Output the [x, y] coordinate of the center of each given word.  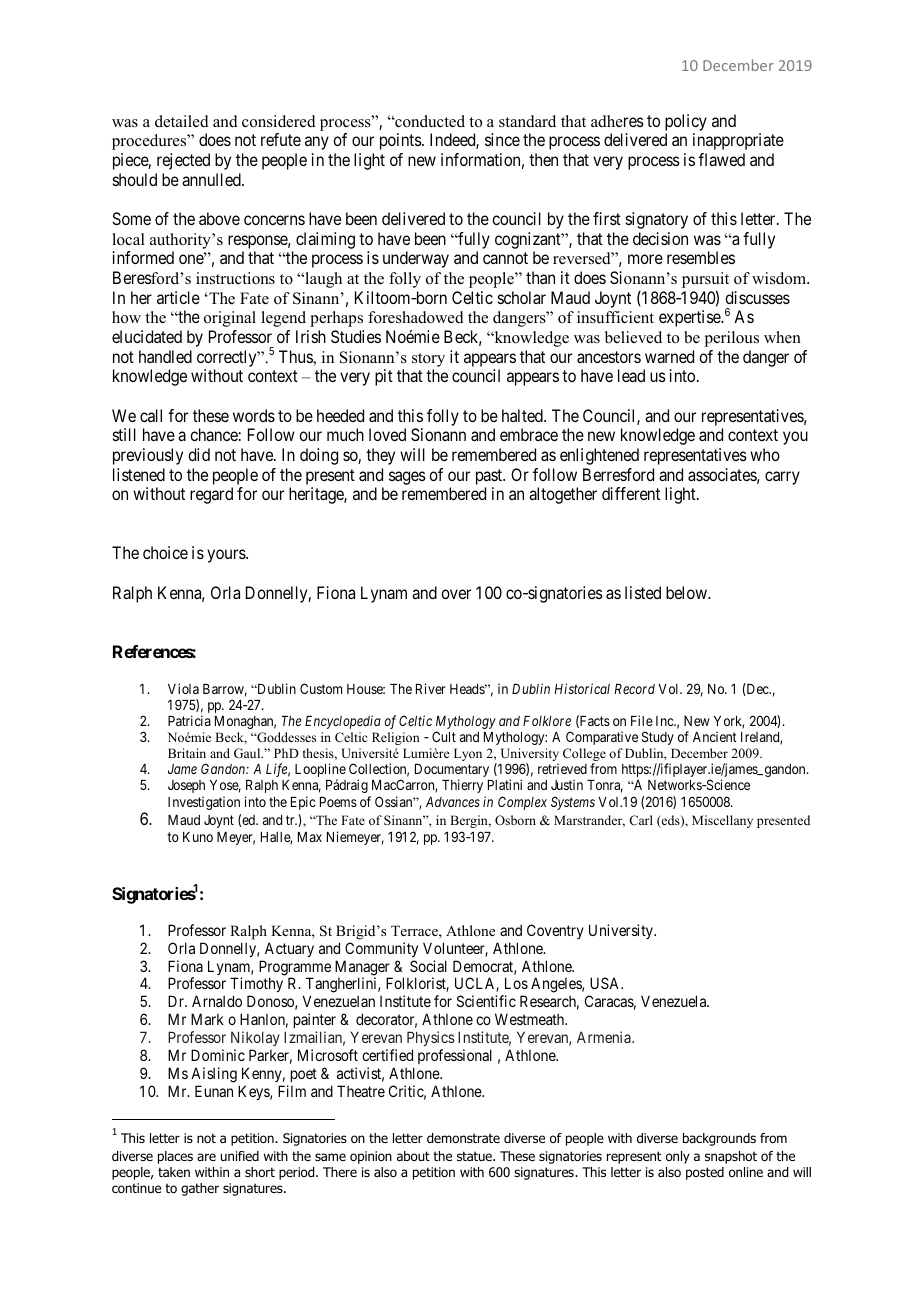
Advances [453, 802]
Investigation [204, 803]
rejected [183, 161]
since [502, 139]
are [206, 1157]
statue [476, 1156]
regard [211, 495]
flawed [721, 159]
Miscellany [722, 821]
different [631, 493]
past [490, 477]
